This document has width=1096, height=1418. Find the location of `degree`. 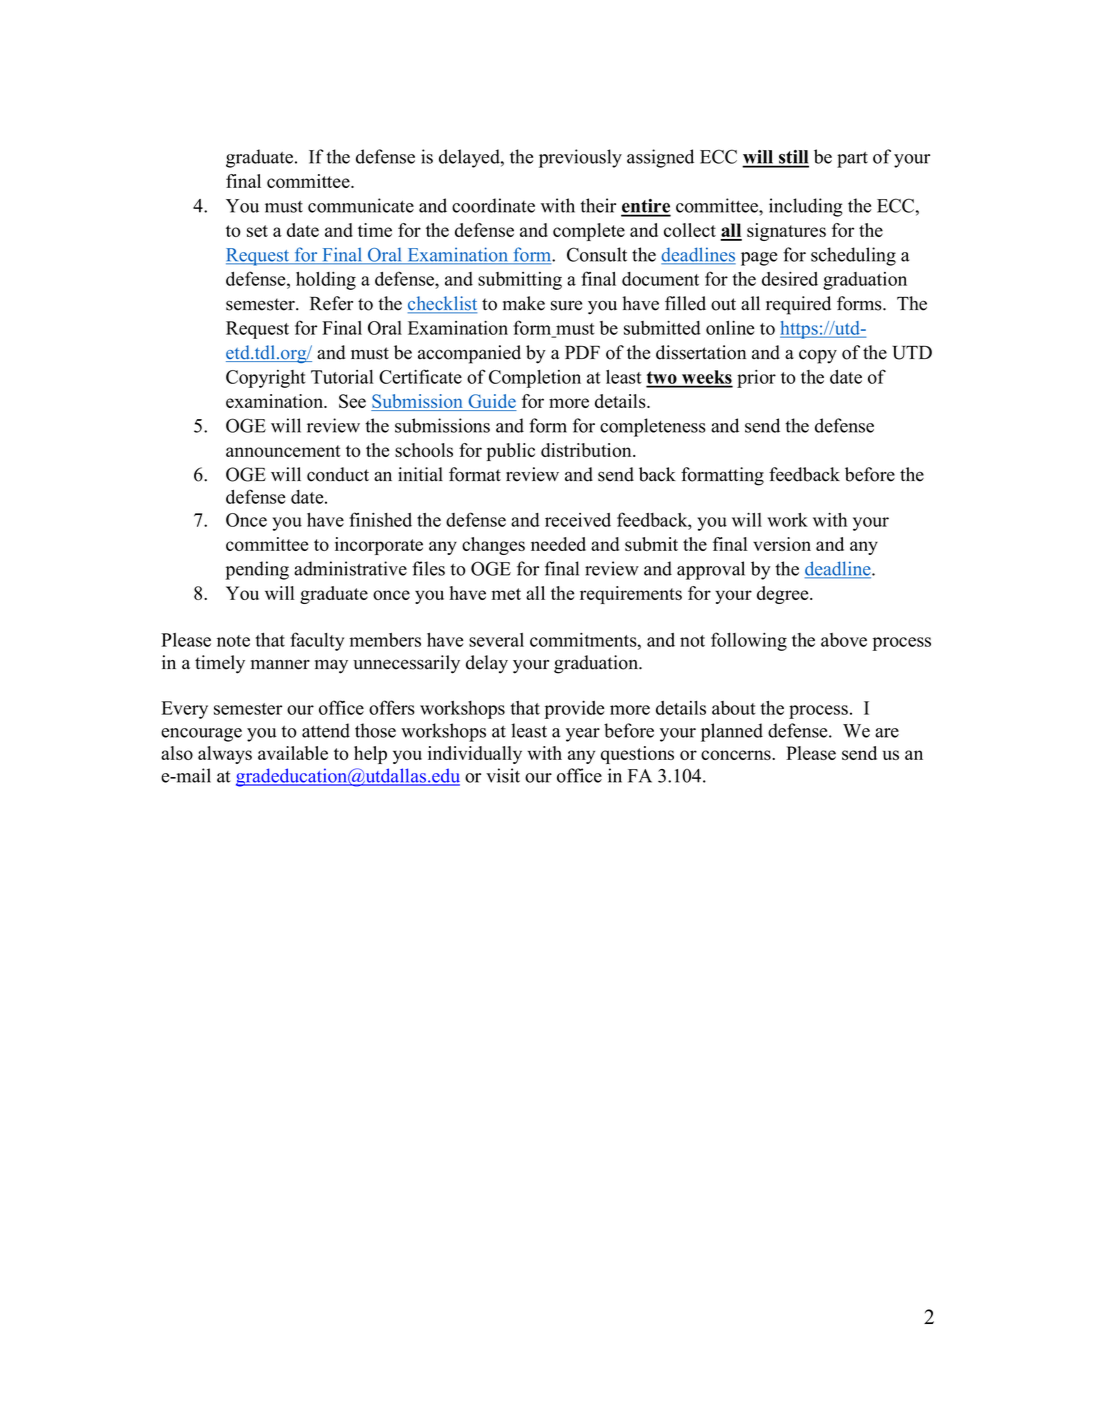

degree is located at coordinates (784, 595).
